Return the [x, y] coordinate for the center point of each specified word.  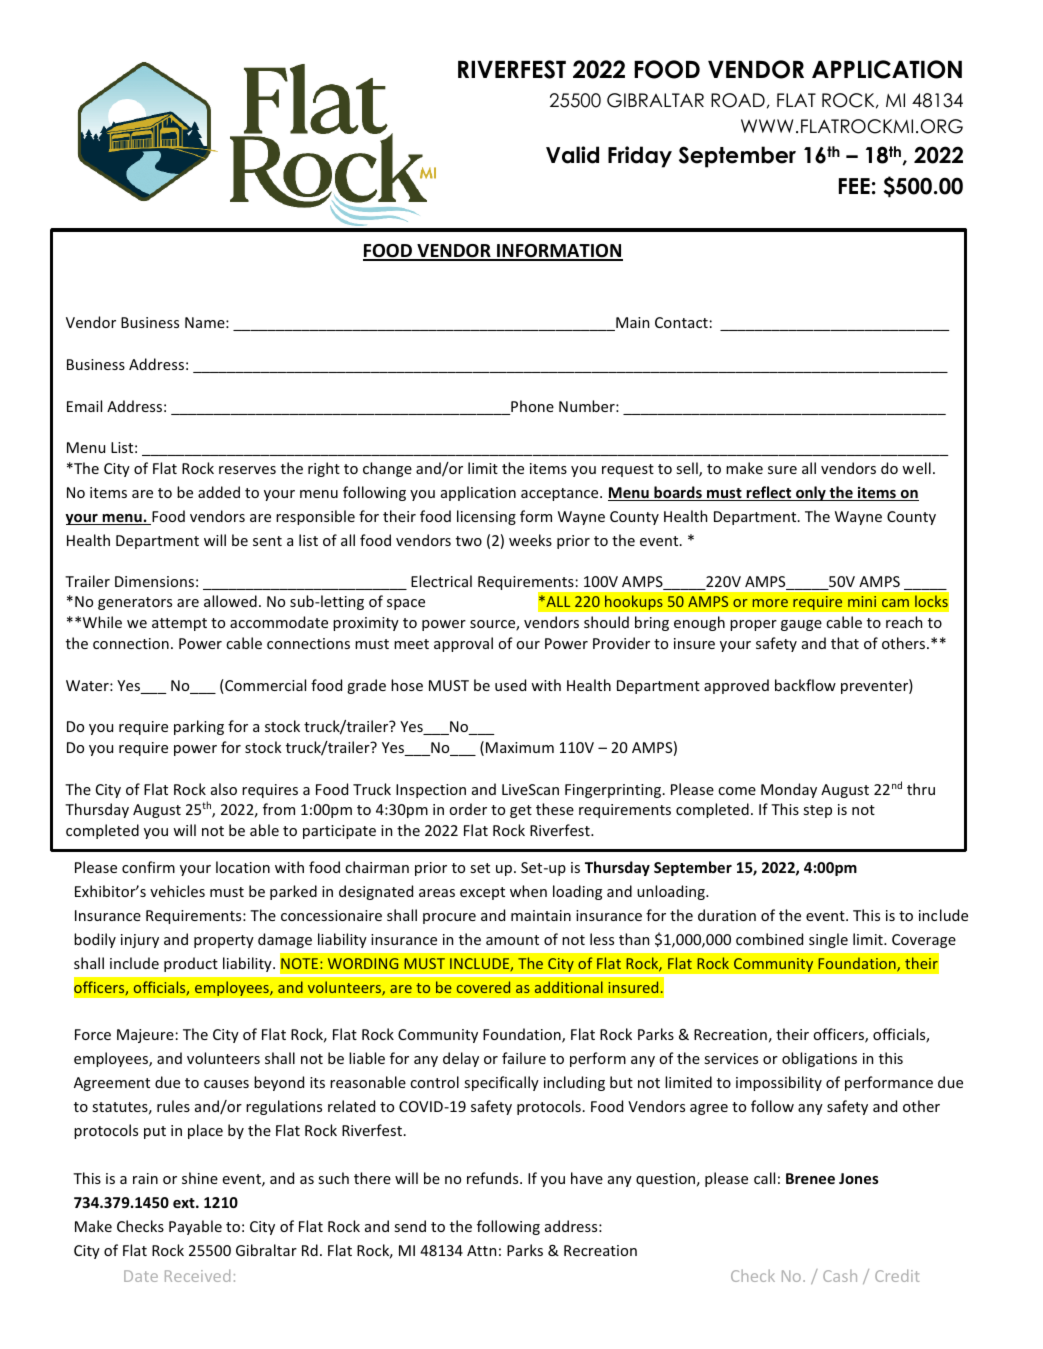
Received [197, 1275]
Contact [681, 322]
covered [483, 987]
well [916, 468]
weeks [530, 540]
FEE [854, 186]
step [817, 811]
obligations [819, 1059]
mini [862, 601]
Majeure [145, 1036]
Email [84, 406]
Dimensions [154, 581]
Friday [640, 157]
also [224, 789]
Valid [572, 155]
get [521, 811]
